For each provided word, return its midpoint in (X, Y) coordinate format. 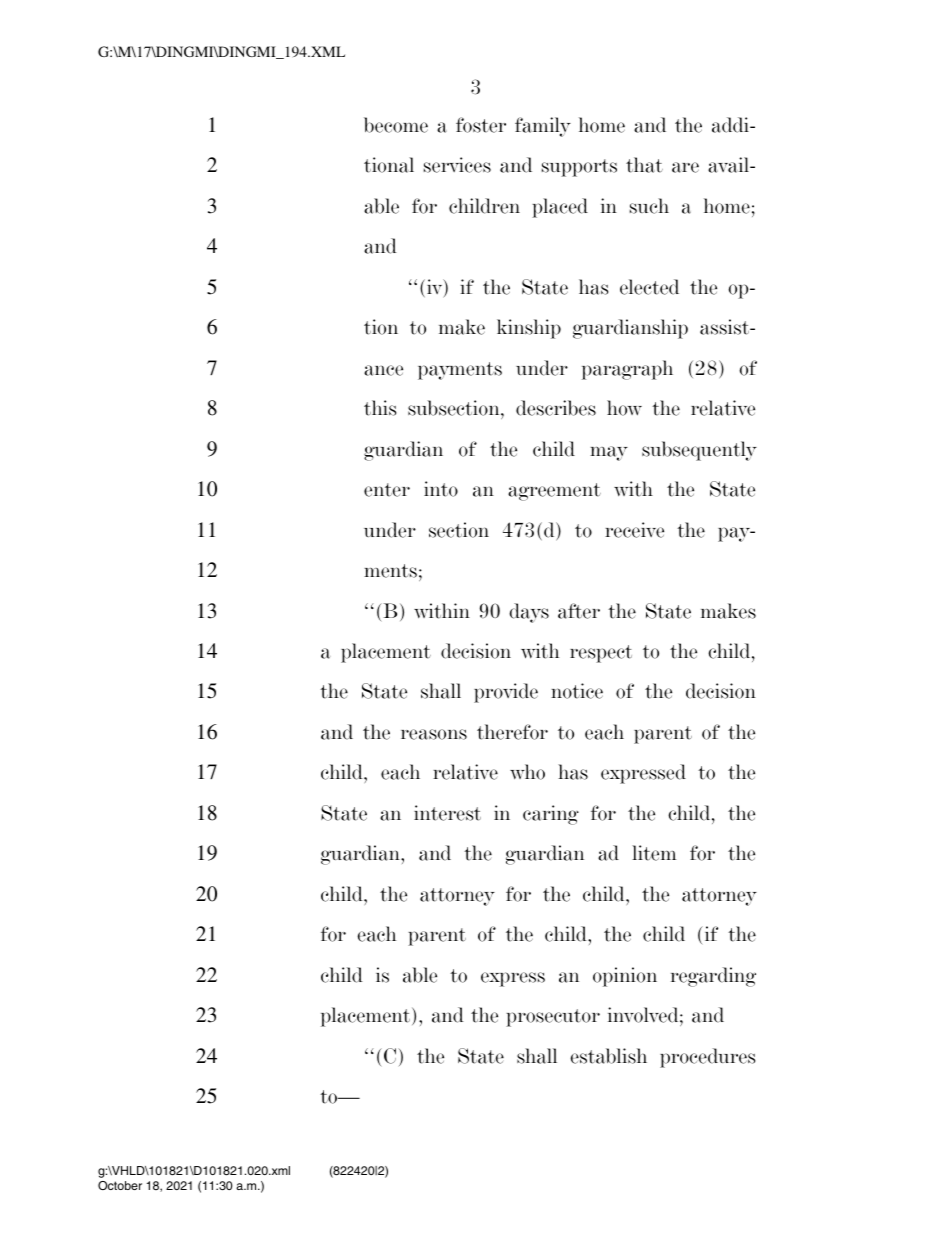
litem (654, 853)
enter (387, 490)
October (120, 1185)
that (644, 165)
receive (634, 530)
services (457, 165)
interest (447, 813)
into (441, 489)
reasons (434, 734)
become (396, 125)
